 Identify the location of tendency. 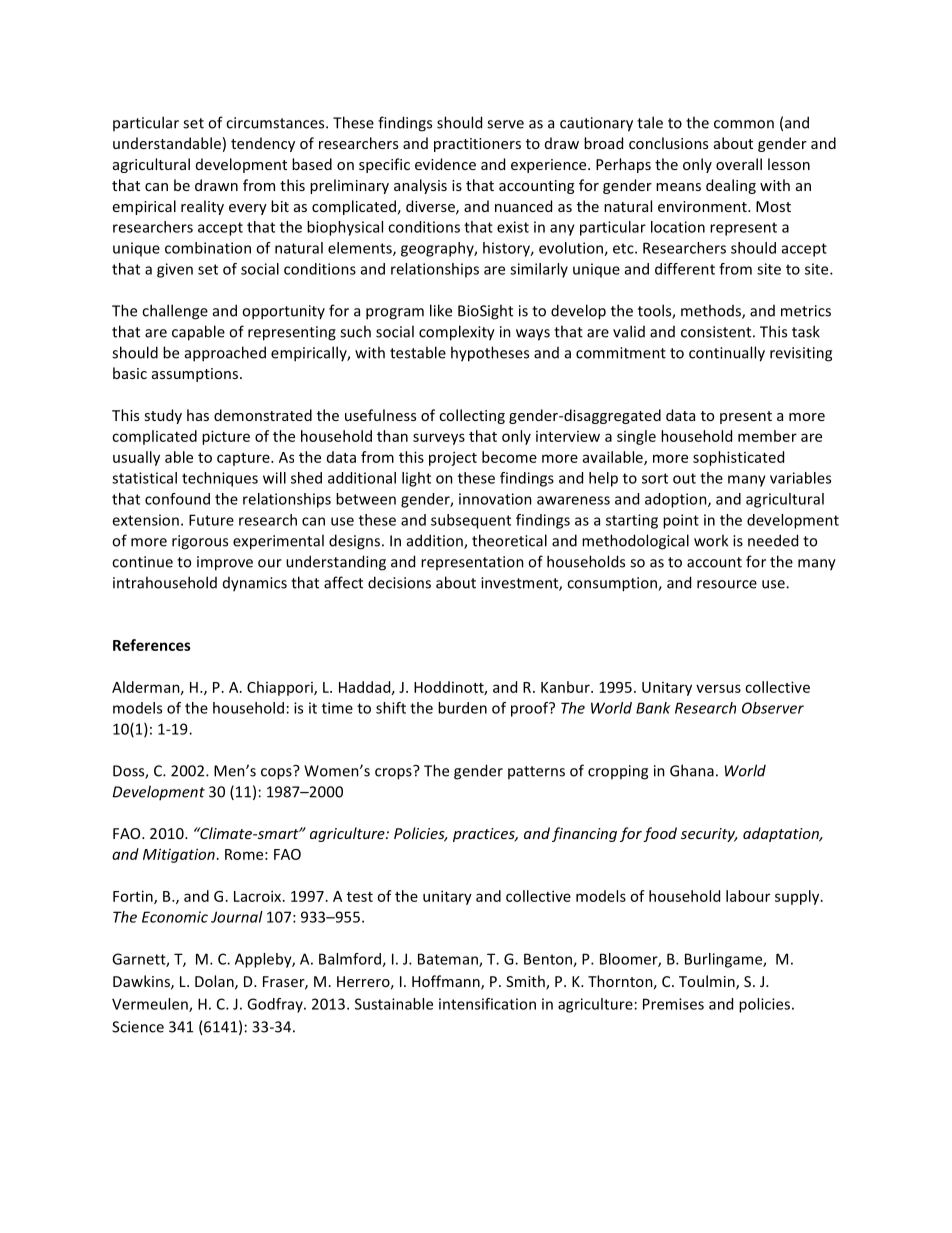
(263, 144).
